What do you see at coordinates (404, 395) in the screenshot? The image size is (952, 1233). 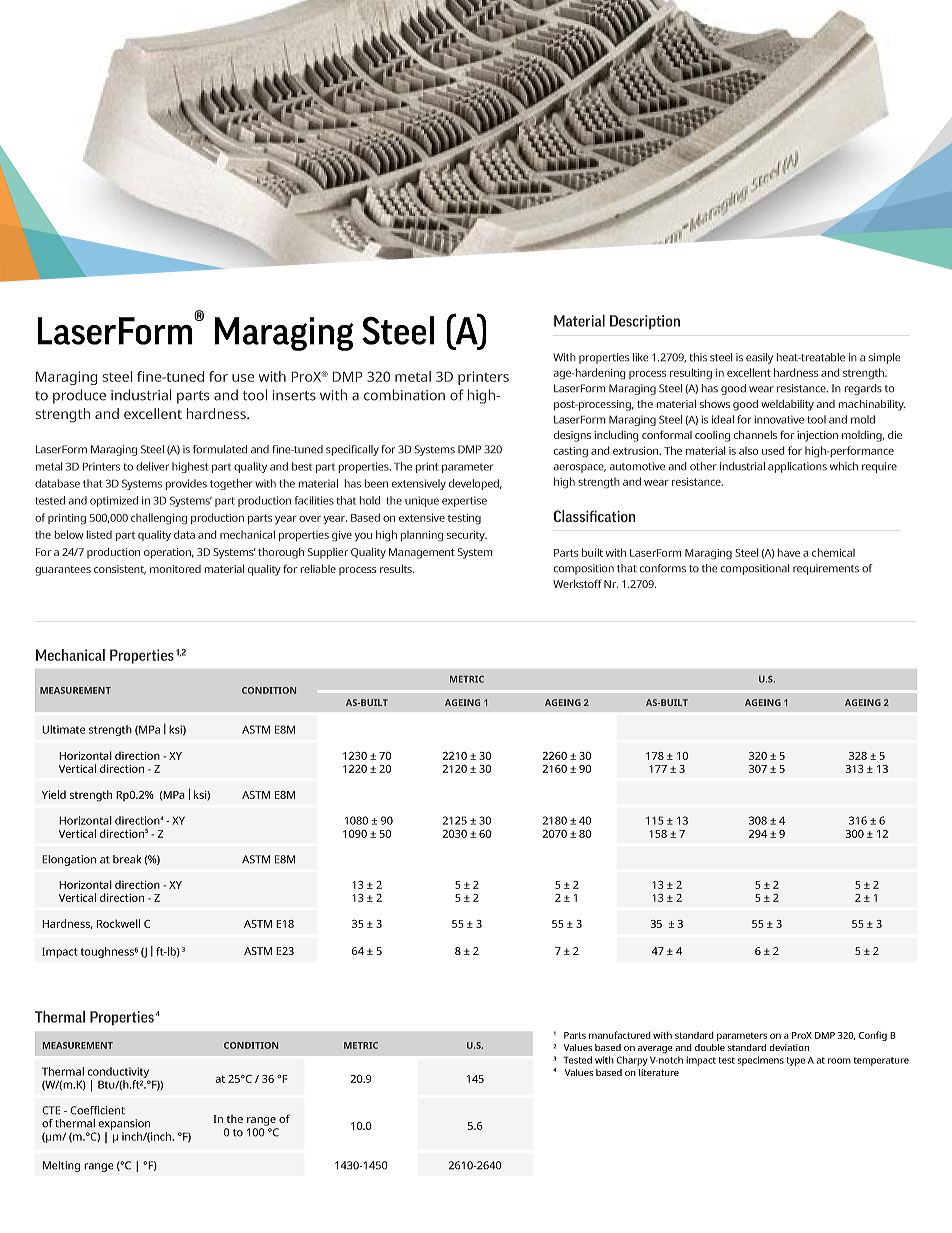 I see `combination` at bounding box center [404, 395].
